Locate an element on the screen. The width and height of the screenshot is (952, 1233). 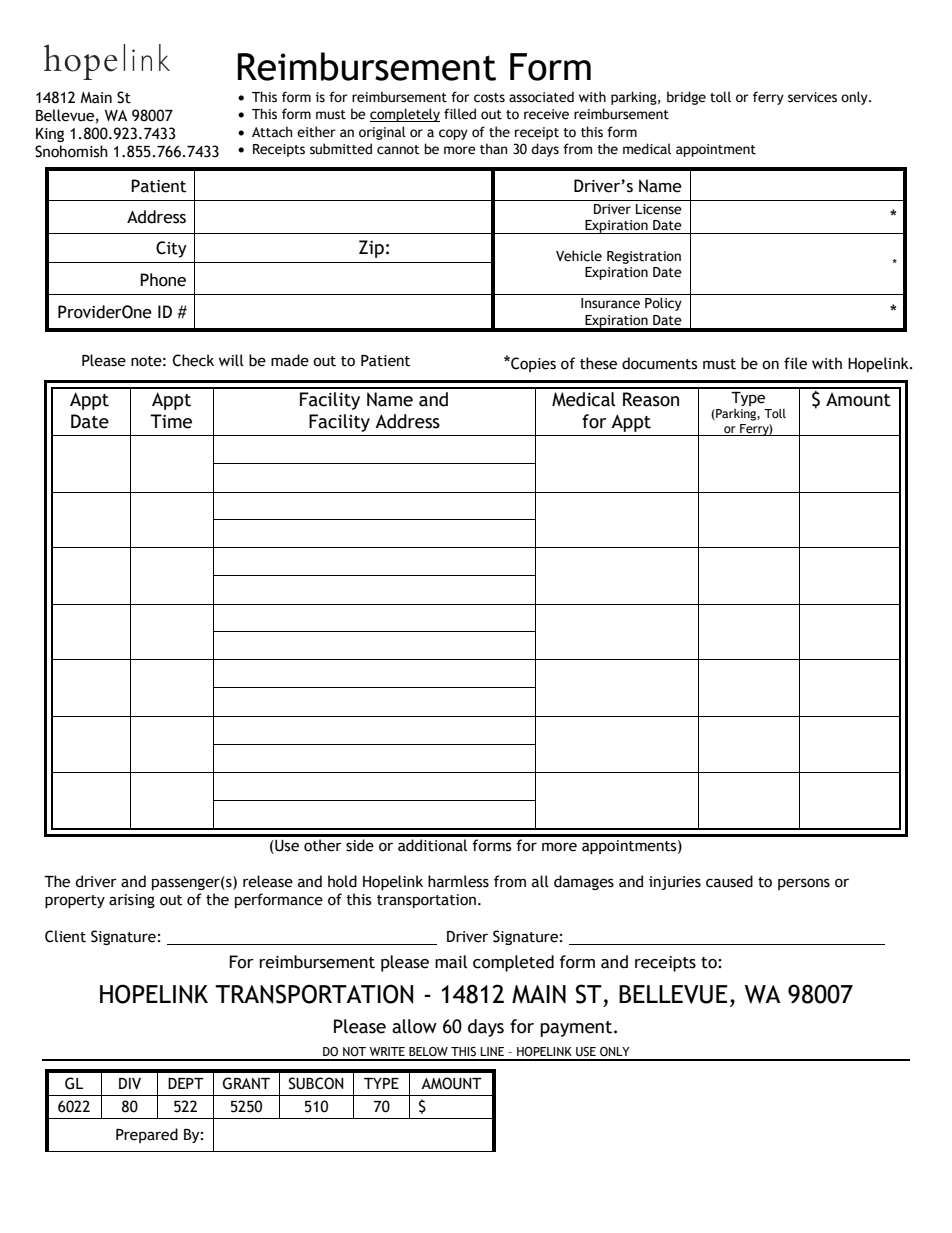
copy is located at coordinates (453, 134).
